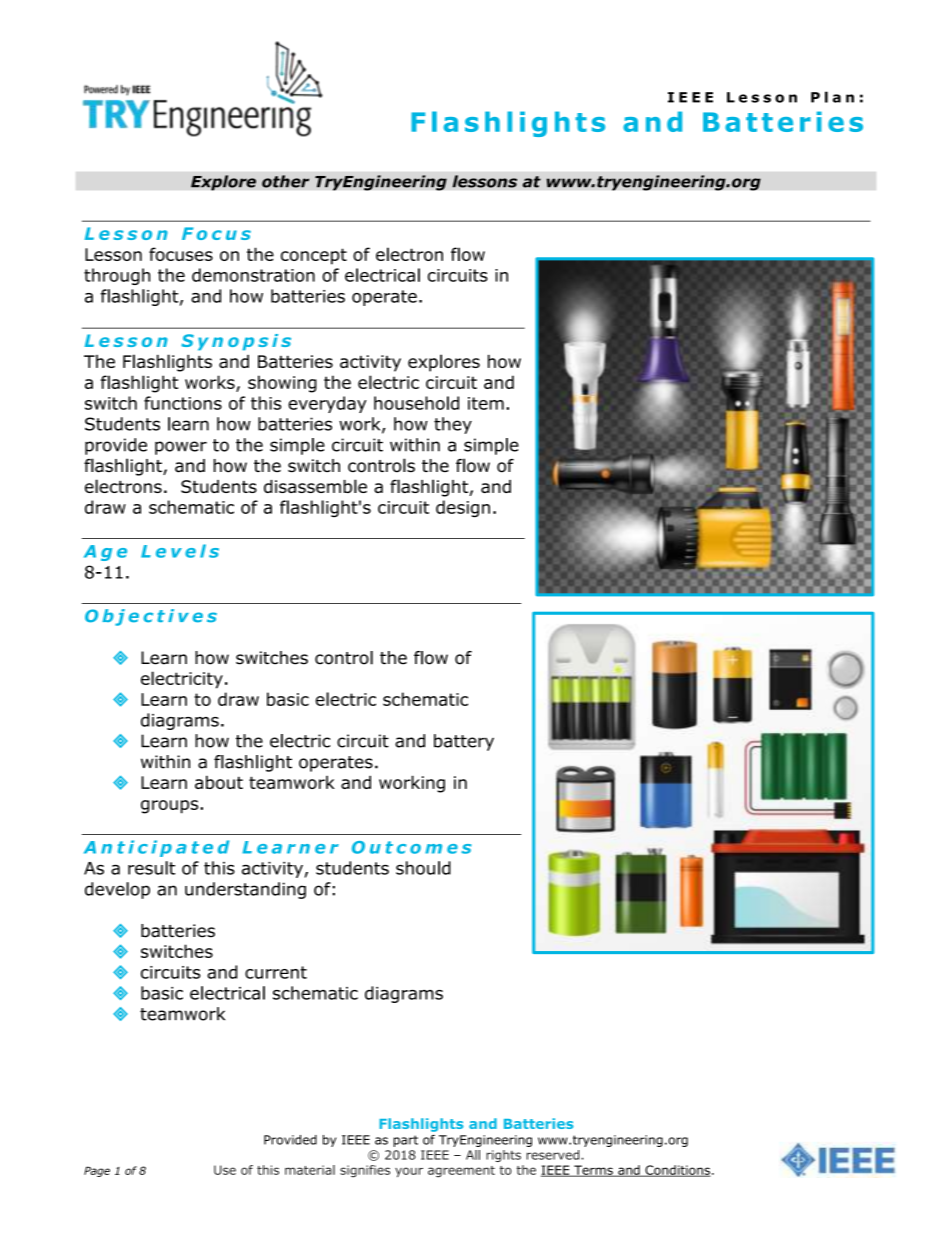 Image resolution: width=952 pixels, height=1233 pixels. What do you see at coordinates (423, 868) in the document?
I see `should` at bounding box center [423, 868].
